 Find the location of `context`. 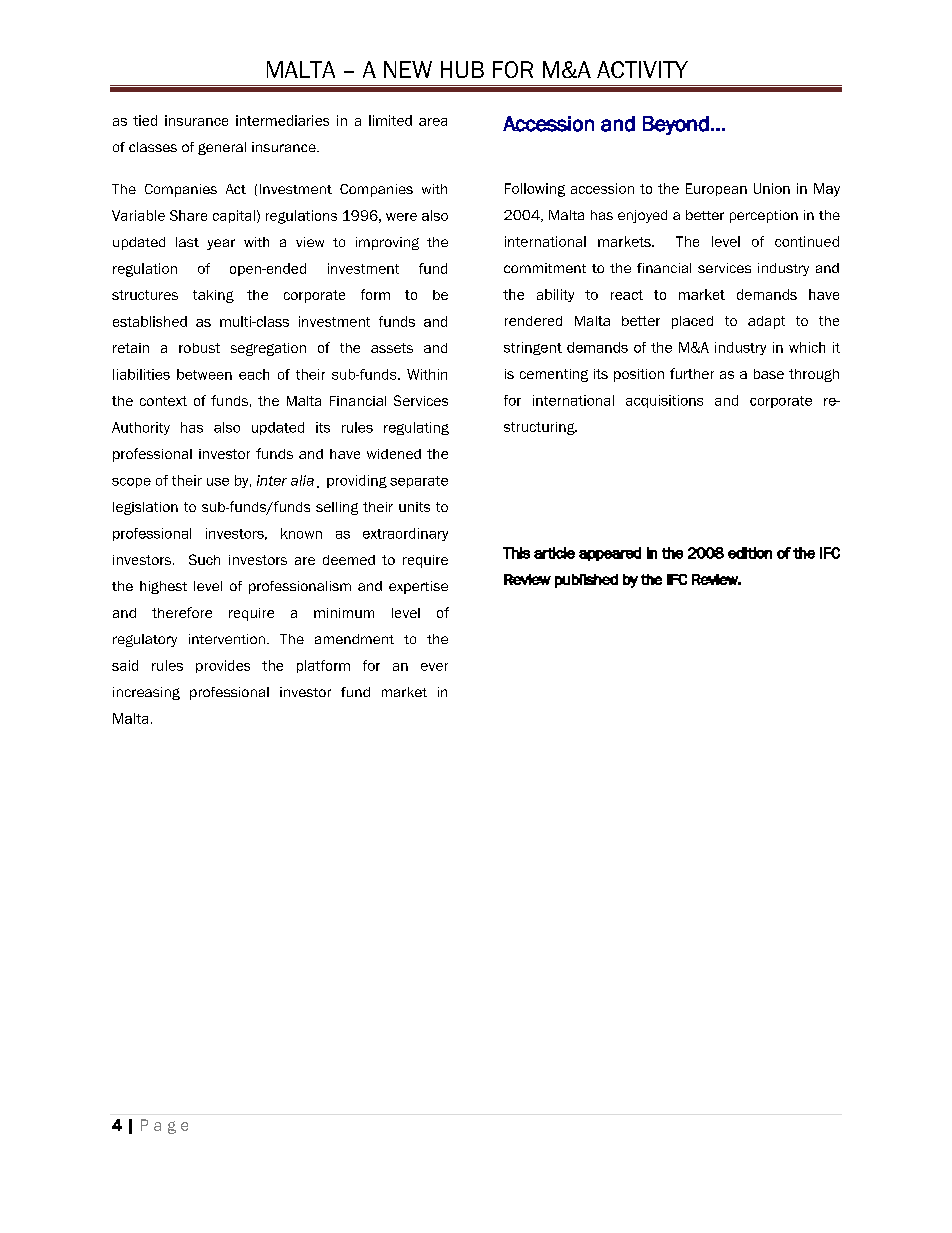

context is located at coordinates (163, 401).
